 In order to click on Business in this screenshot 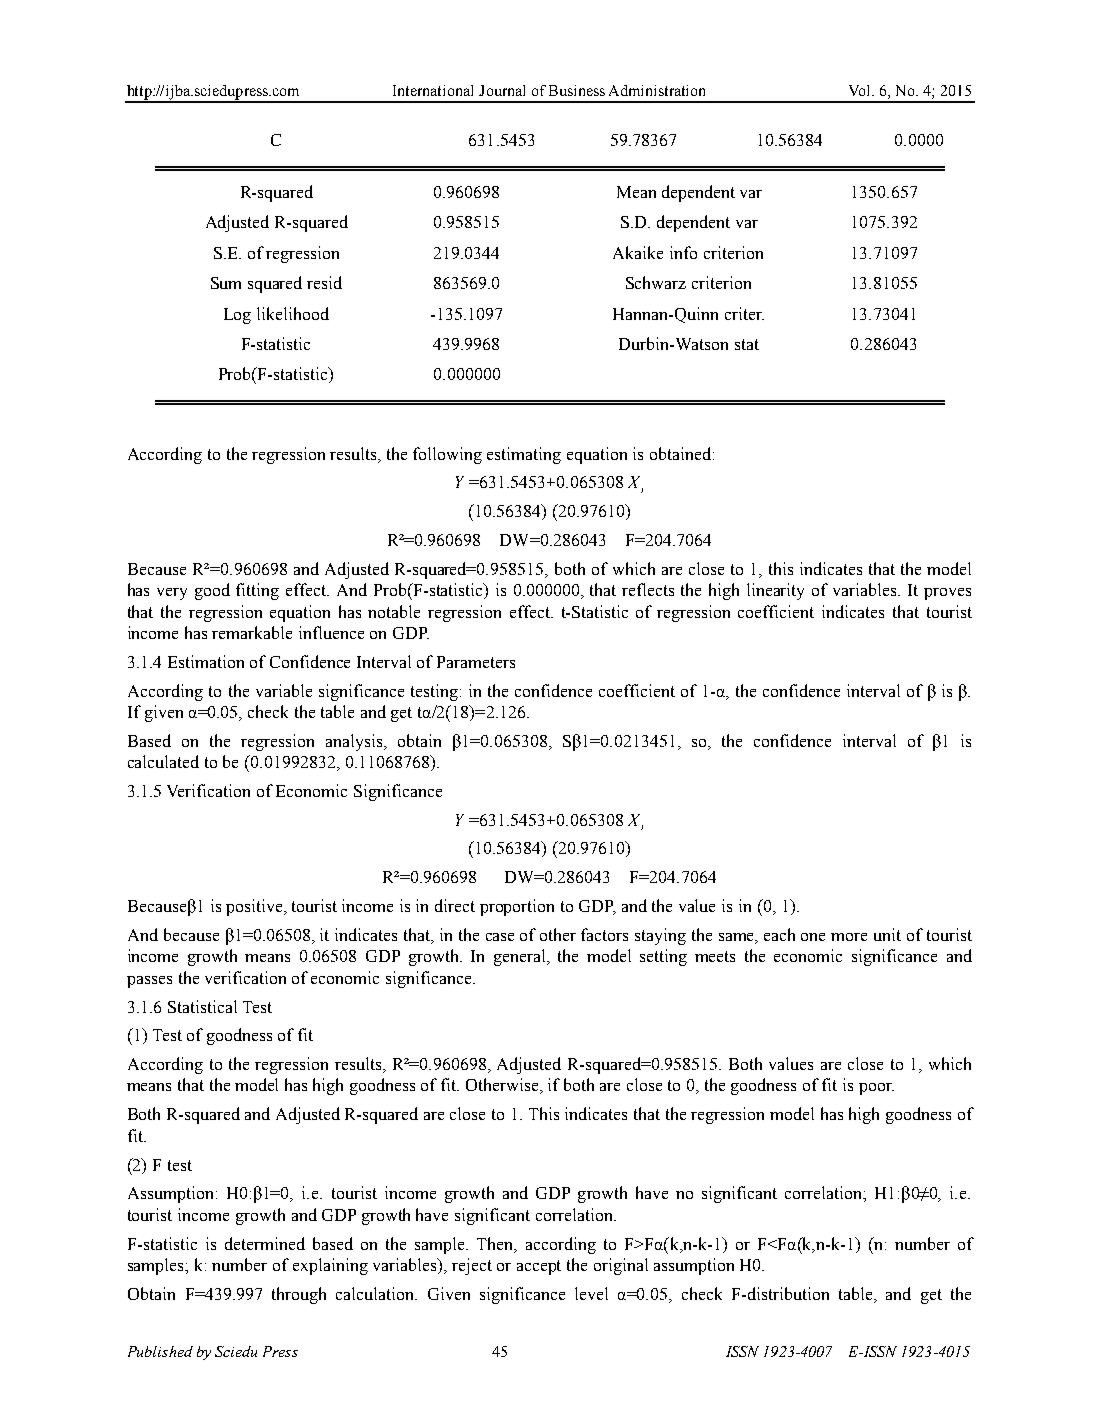, I will do `click(577, 90)`.
